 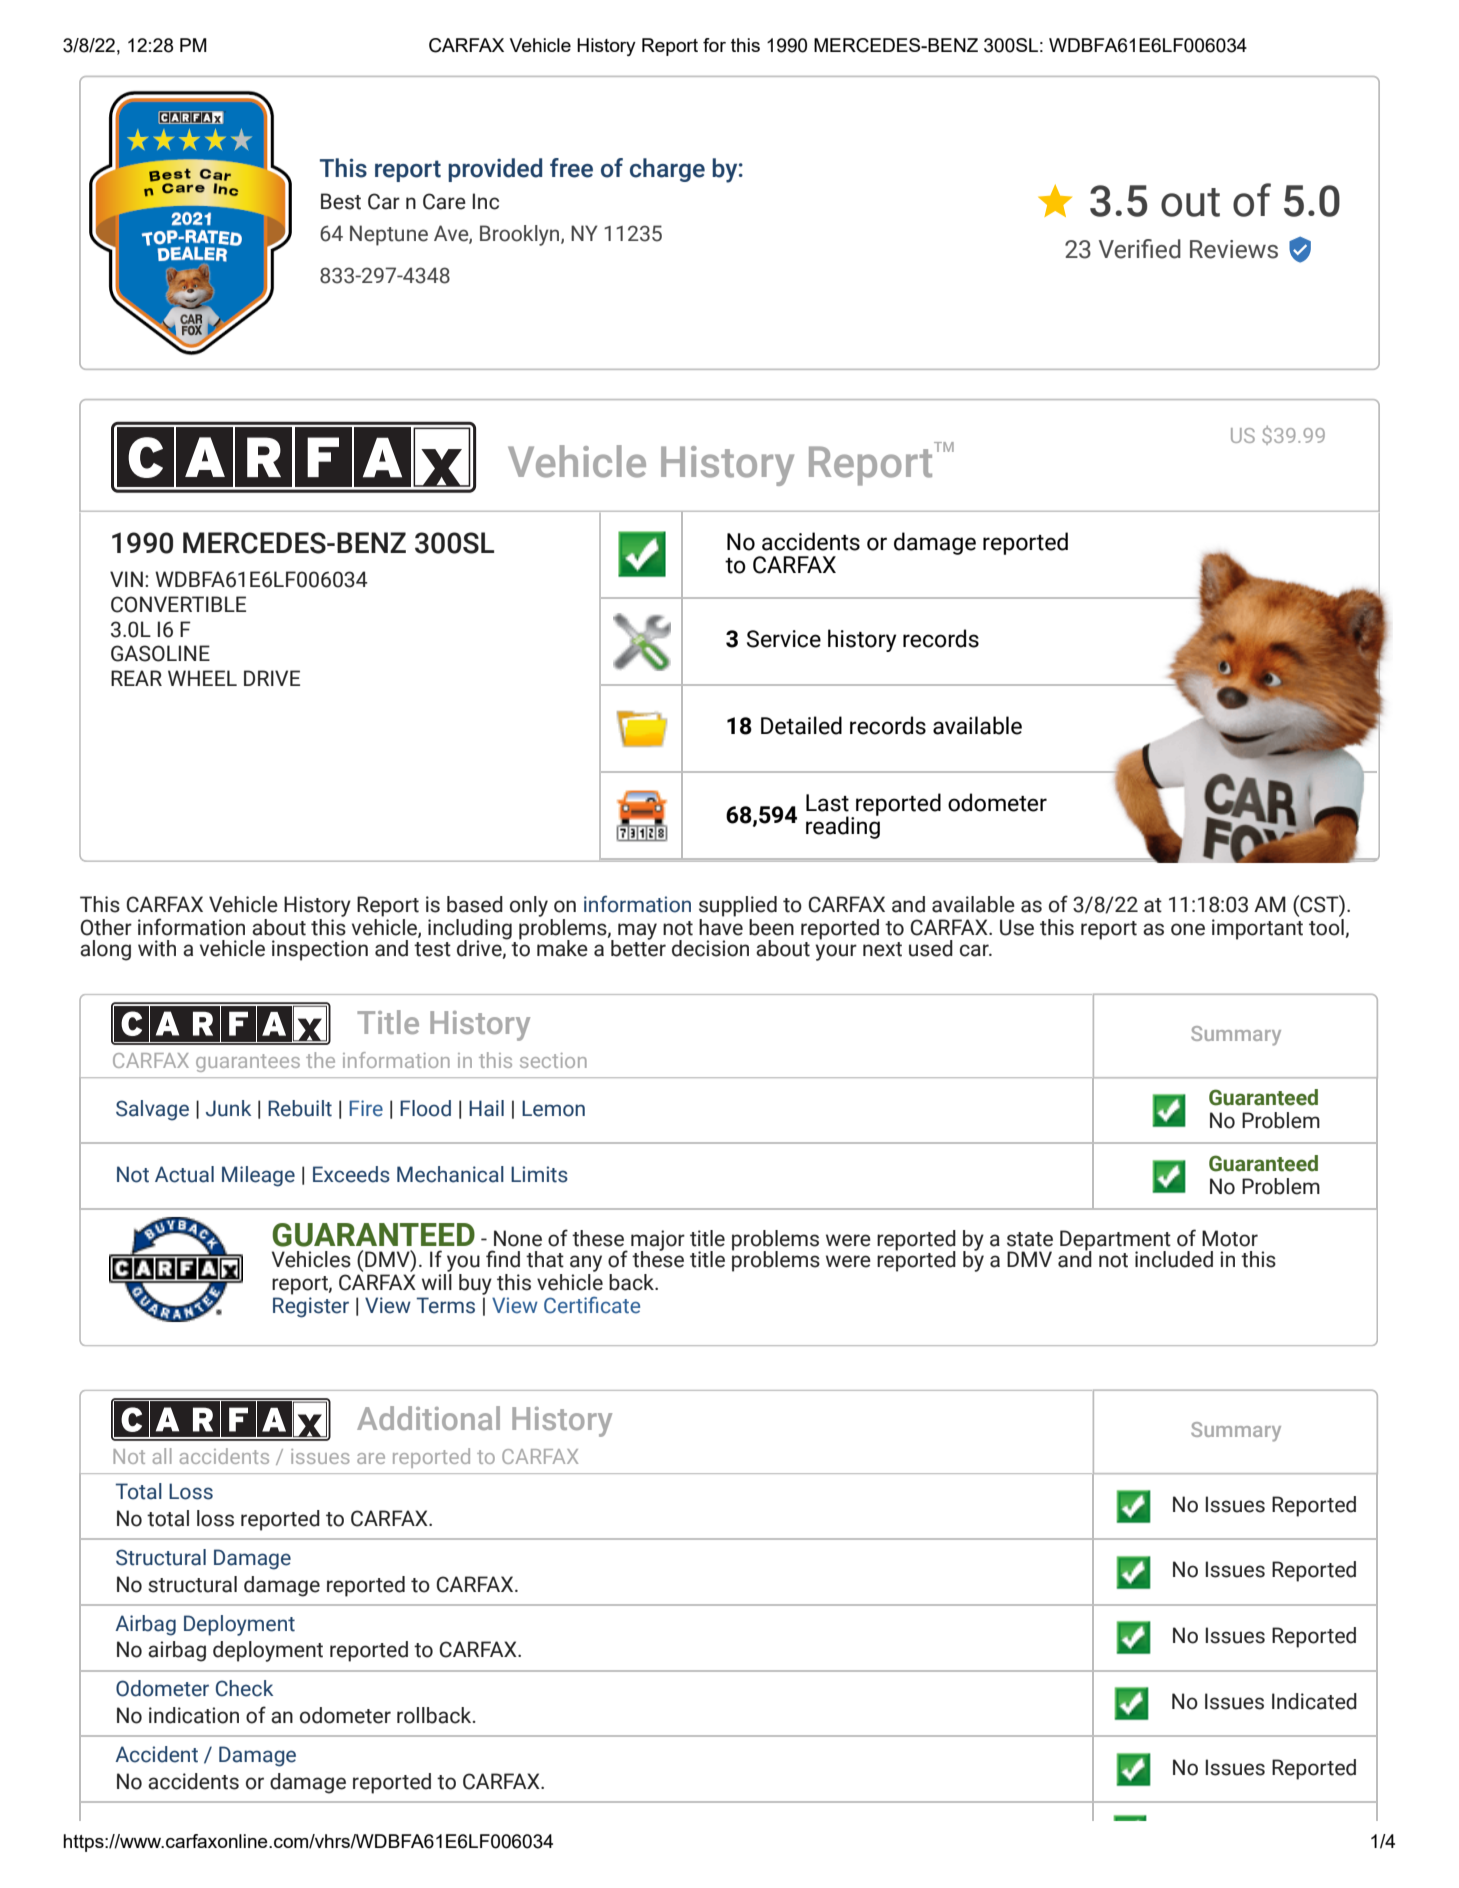 I want to click on charge, so click(x=667, y=170).
